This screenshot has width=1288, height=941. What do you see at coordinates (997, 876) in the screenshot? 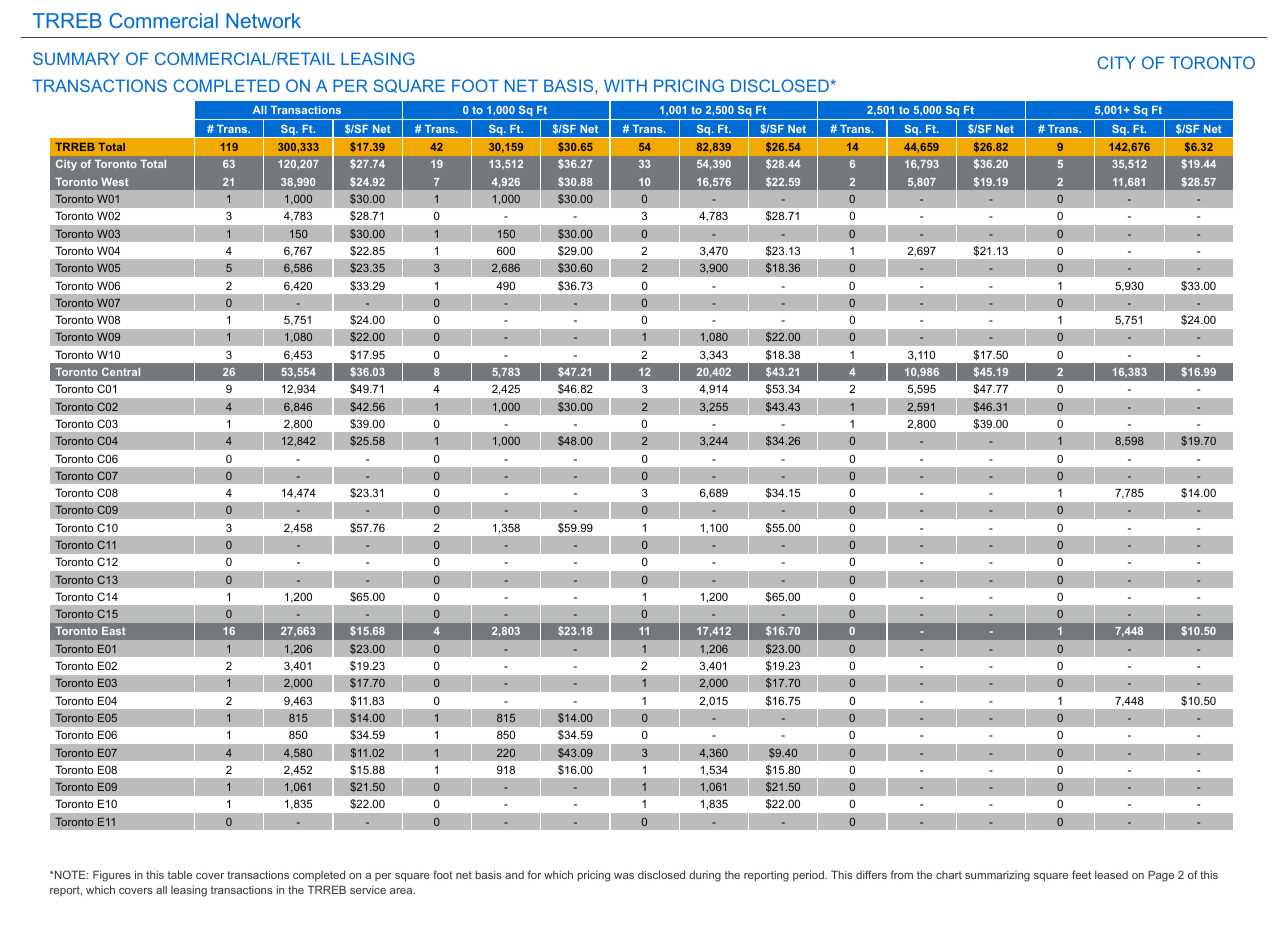
I see `summarizing` at bounding box center [997, 876].
